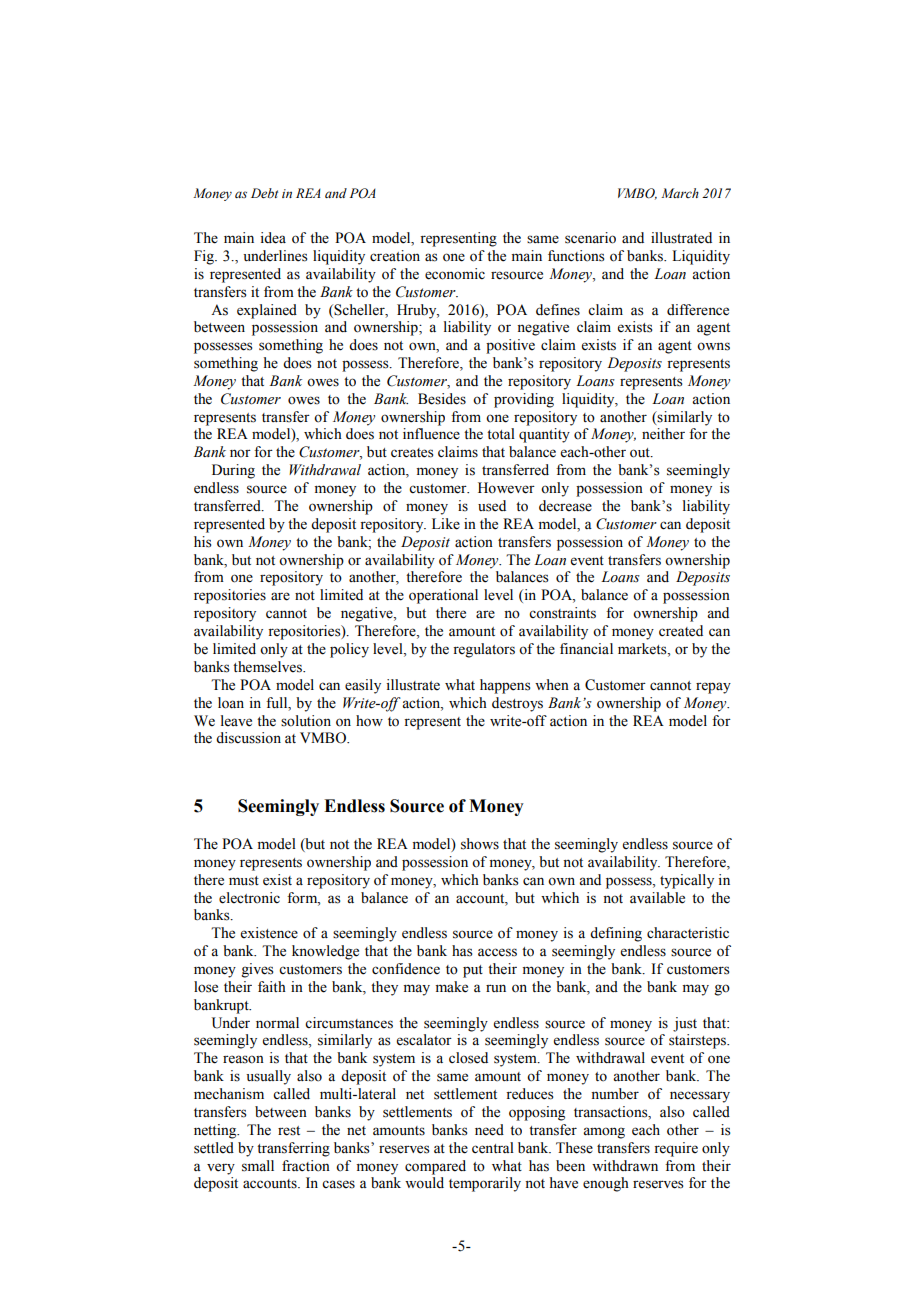  I want to click on March, so click(680, 193).
